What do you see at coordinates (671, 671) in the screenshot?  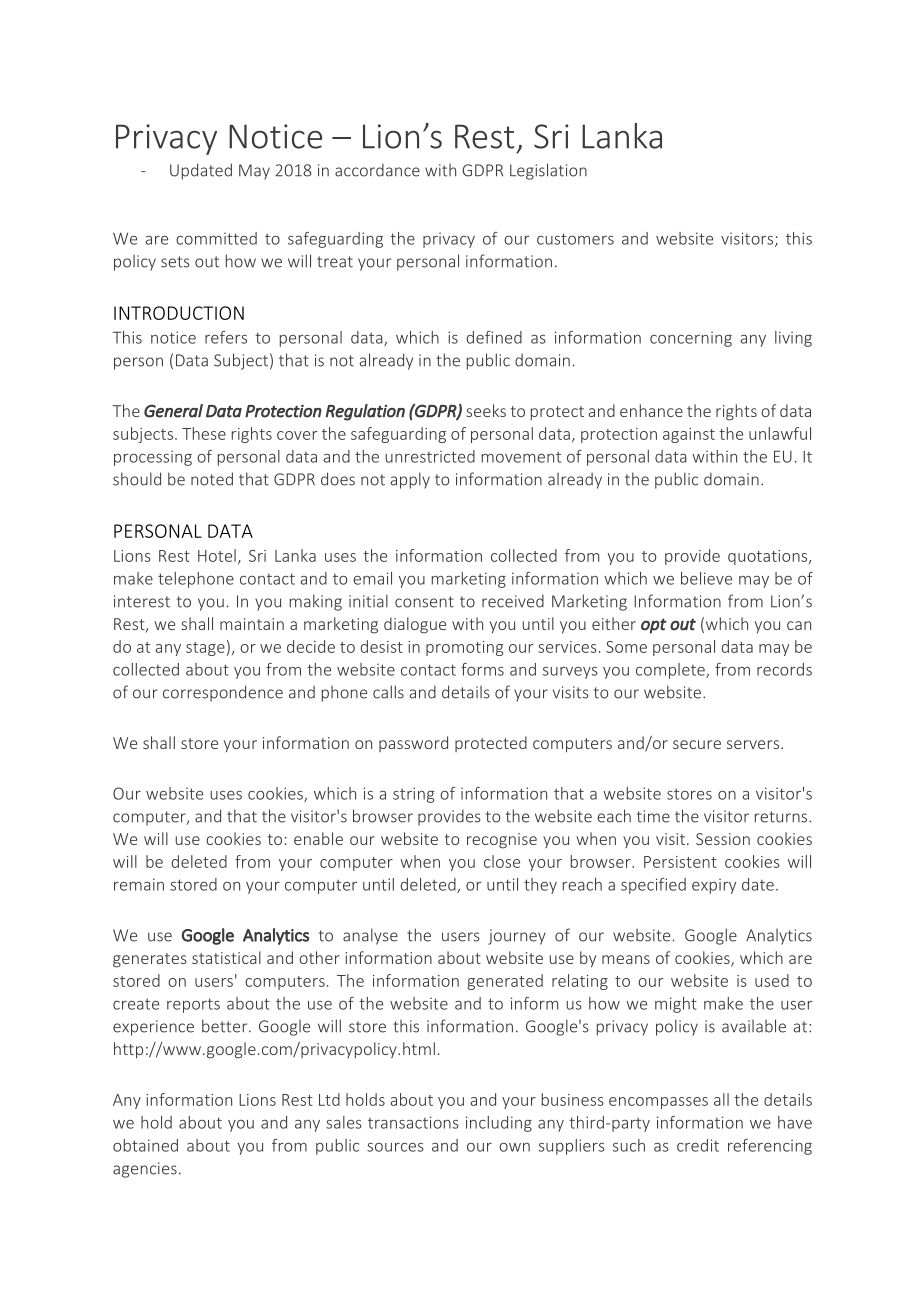 I see `complete` at bounding box center [671, 671].
